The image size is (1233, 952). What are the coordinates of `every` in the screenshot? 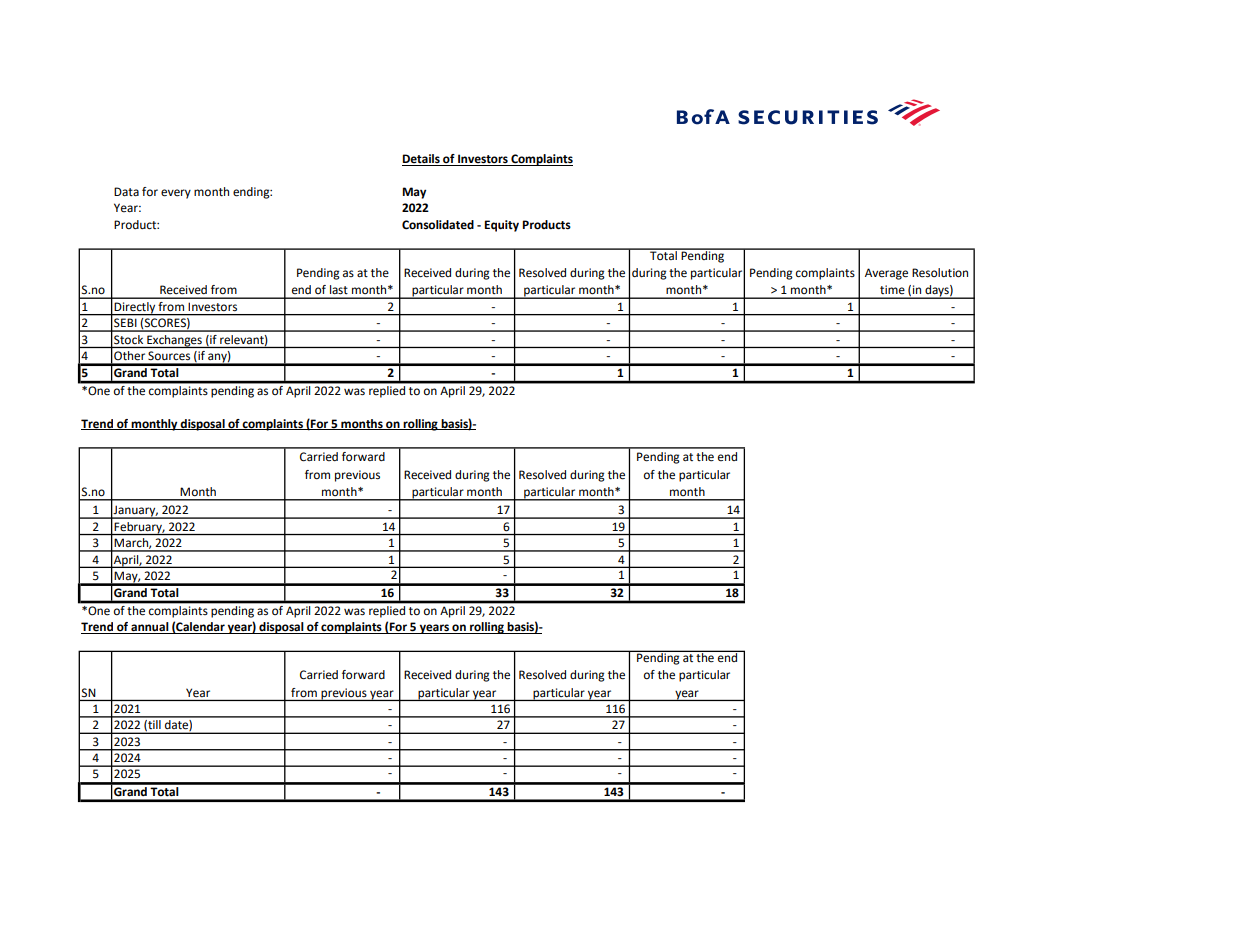 It's located at (176, 194).
